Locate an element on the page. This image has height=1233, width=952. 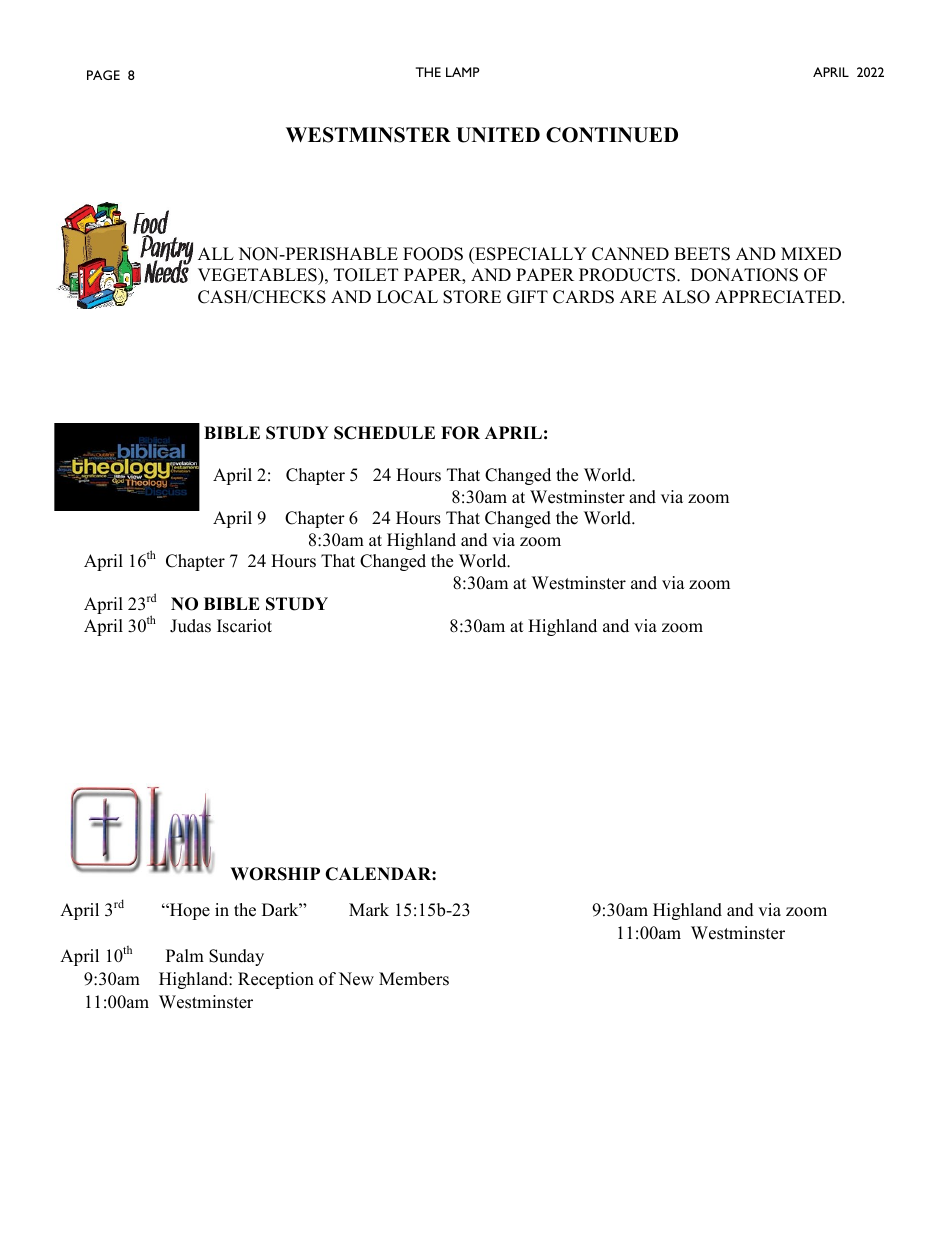
Members is located at coordinates (414, 979).
